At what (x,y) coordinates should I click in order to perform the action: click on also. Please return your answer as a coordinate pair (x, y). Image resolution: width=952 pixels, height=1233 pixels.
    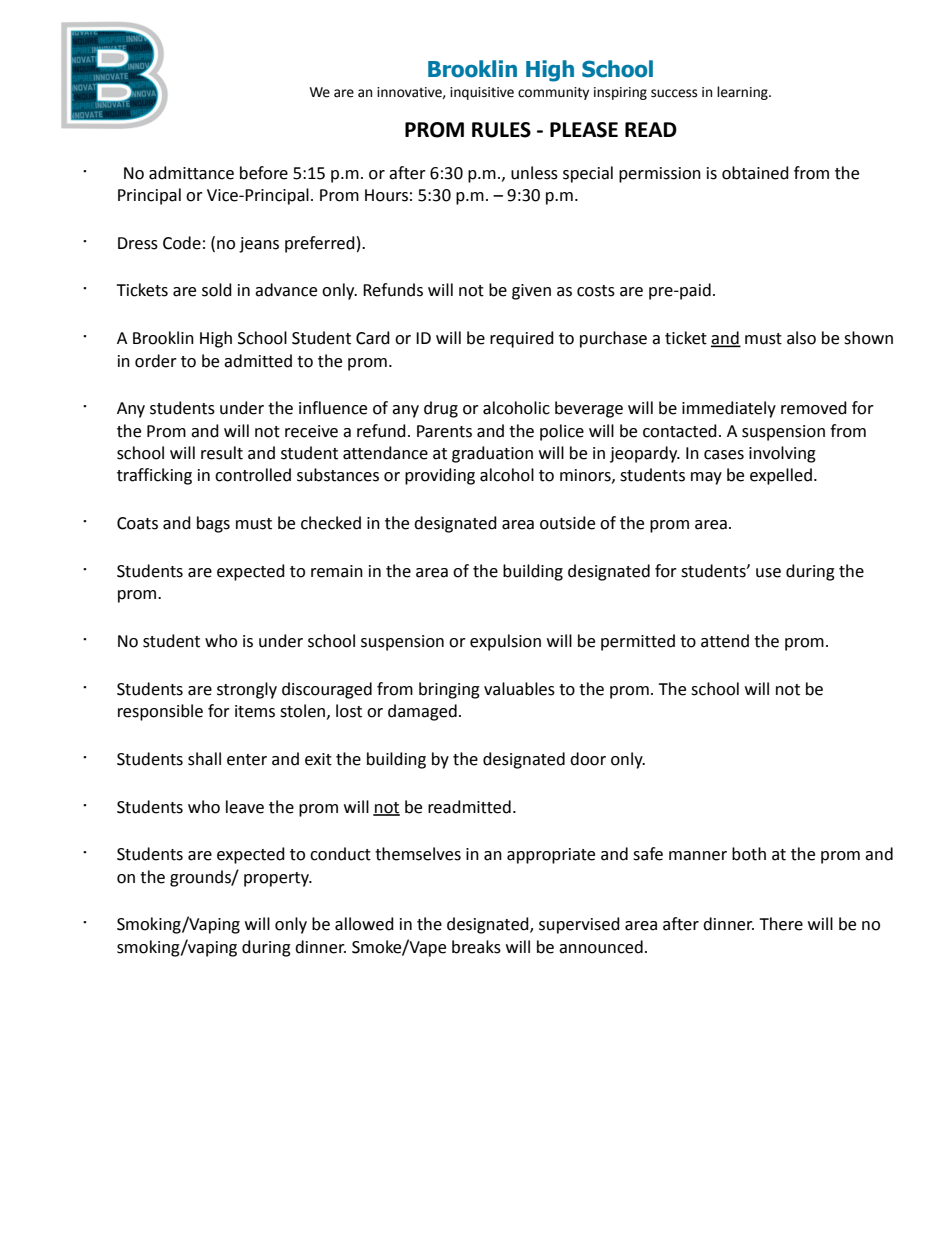
    Looking at the image, I should click on (801, 338).
